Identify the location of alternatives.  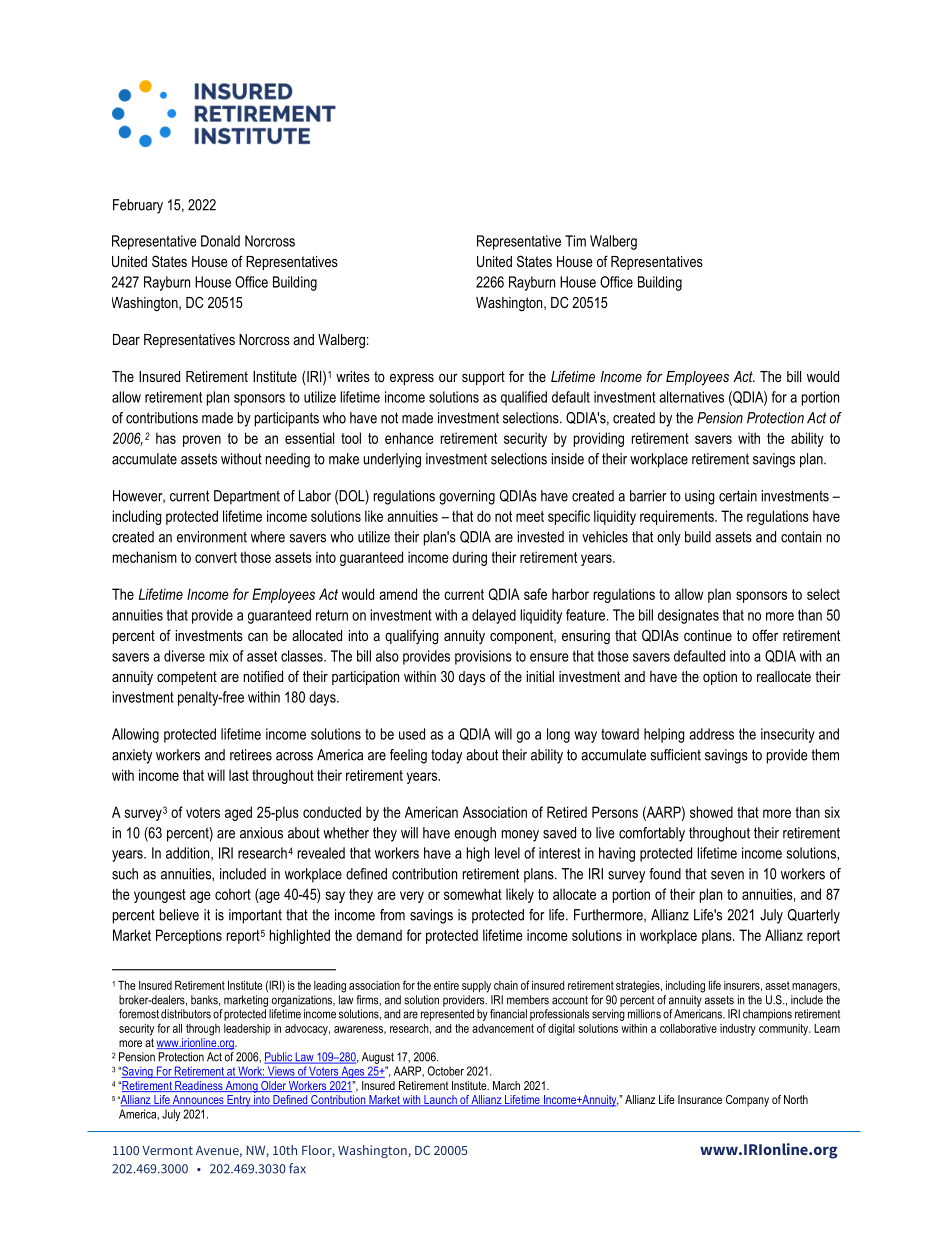
(691, 397).
